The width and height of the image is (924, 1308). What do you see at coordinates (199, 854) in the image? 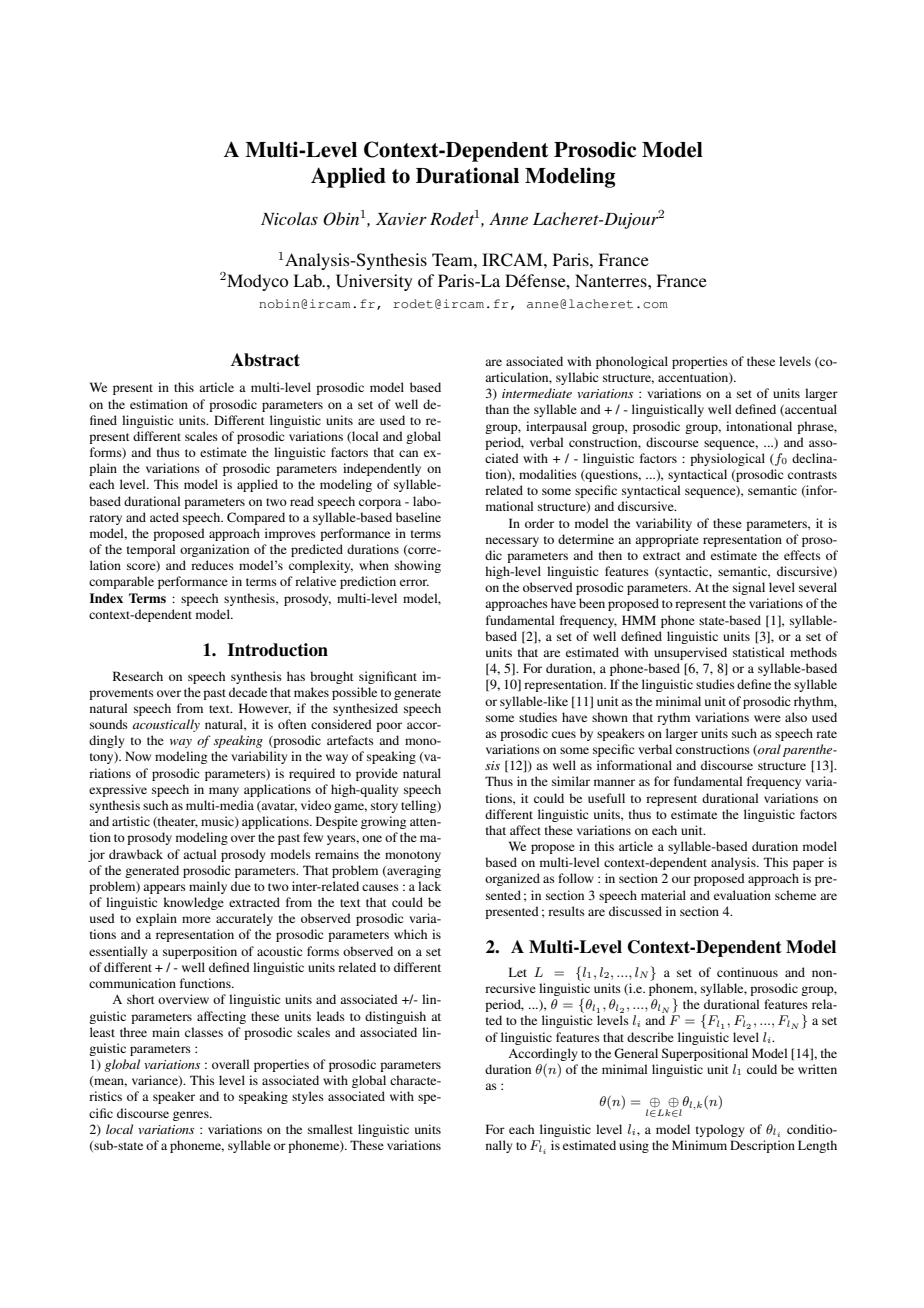
I see `actual` at bounding box center [199, 854].
